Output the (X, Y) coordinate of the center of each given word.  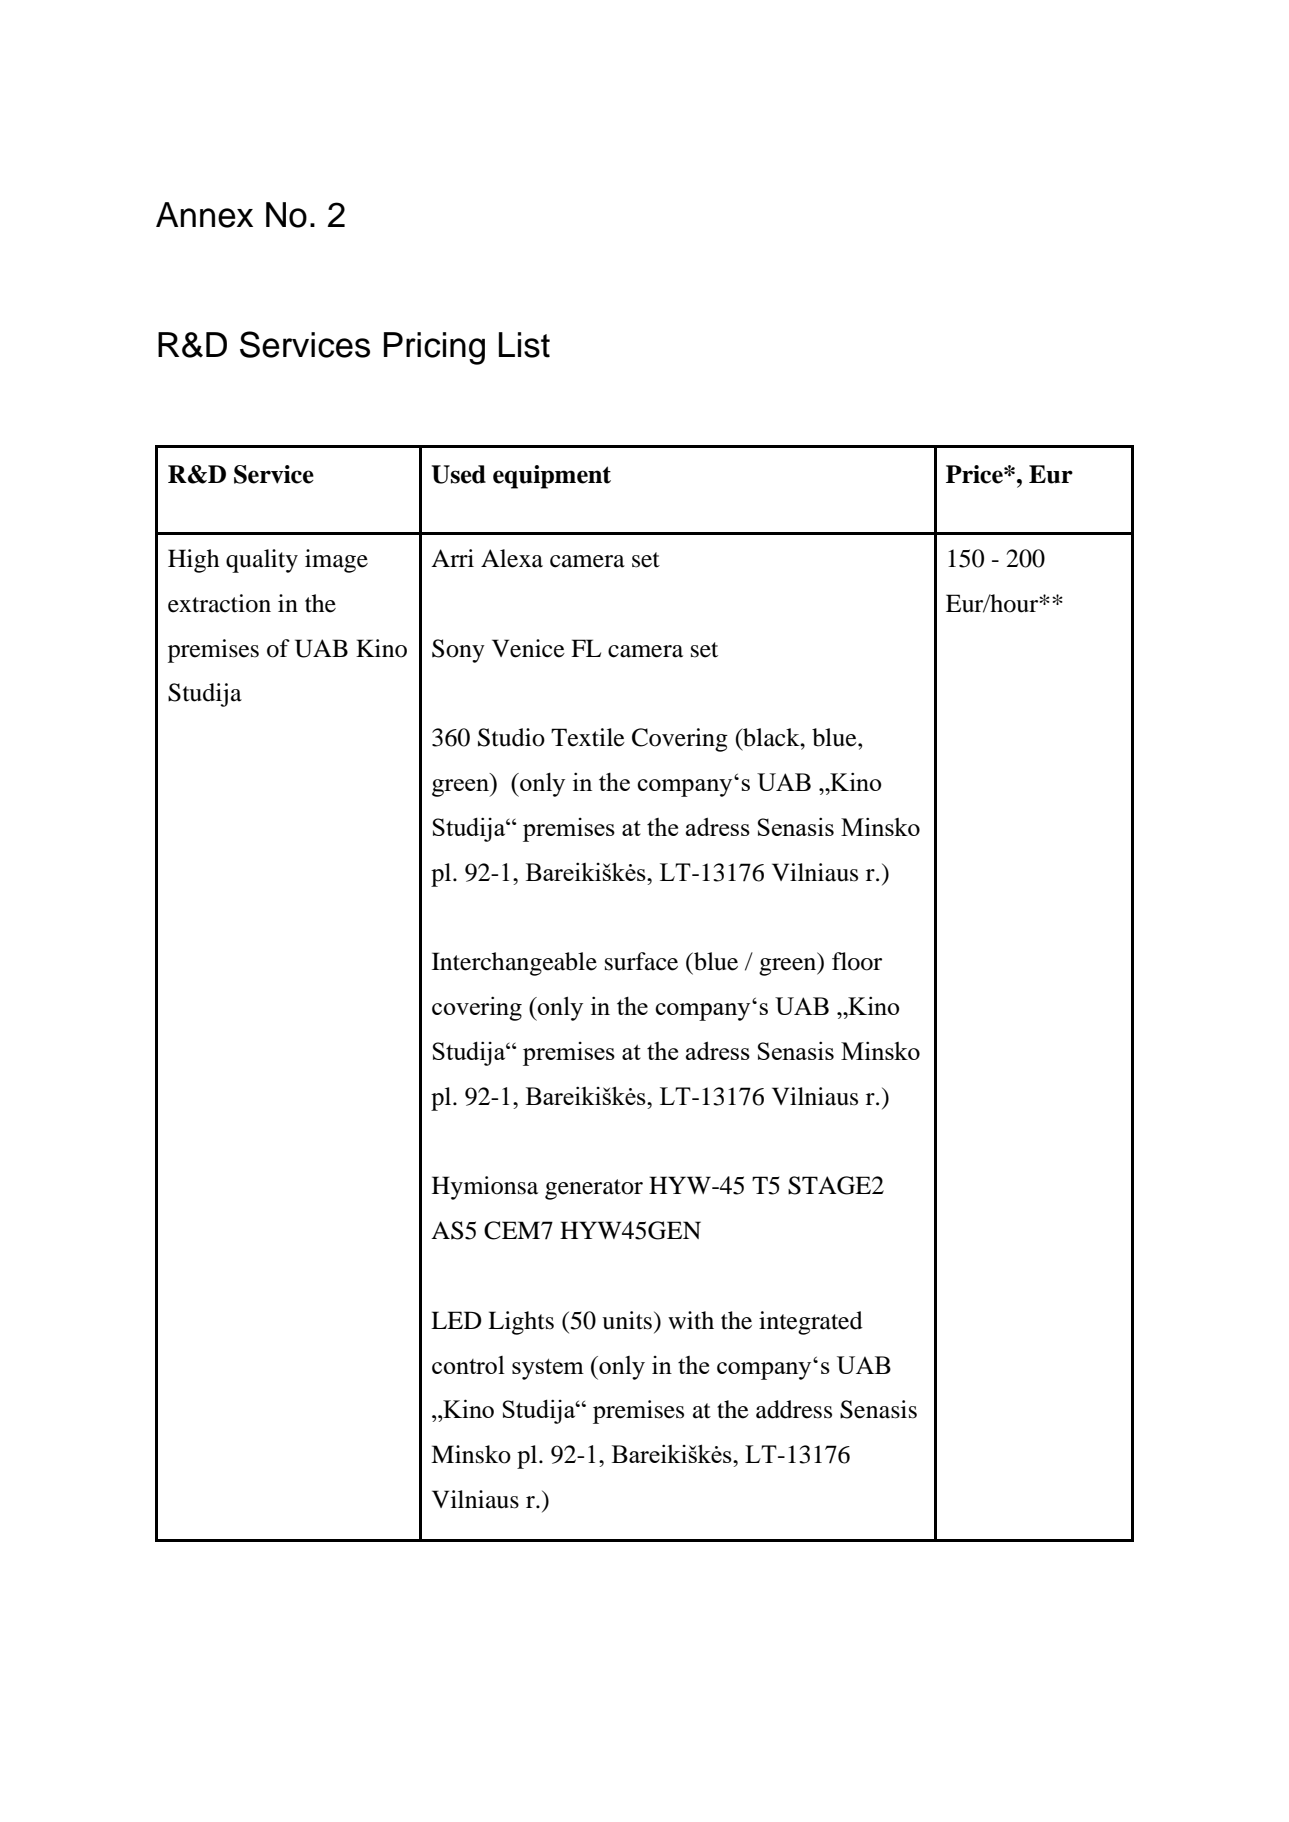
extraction (219, 603)
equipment (552, 477)
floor (857, 961)
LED (456, 1320)
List (524, 345)
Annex (204, 215)
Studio (511, 737)
